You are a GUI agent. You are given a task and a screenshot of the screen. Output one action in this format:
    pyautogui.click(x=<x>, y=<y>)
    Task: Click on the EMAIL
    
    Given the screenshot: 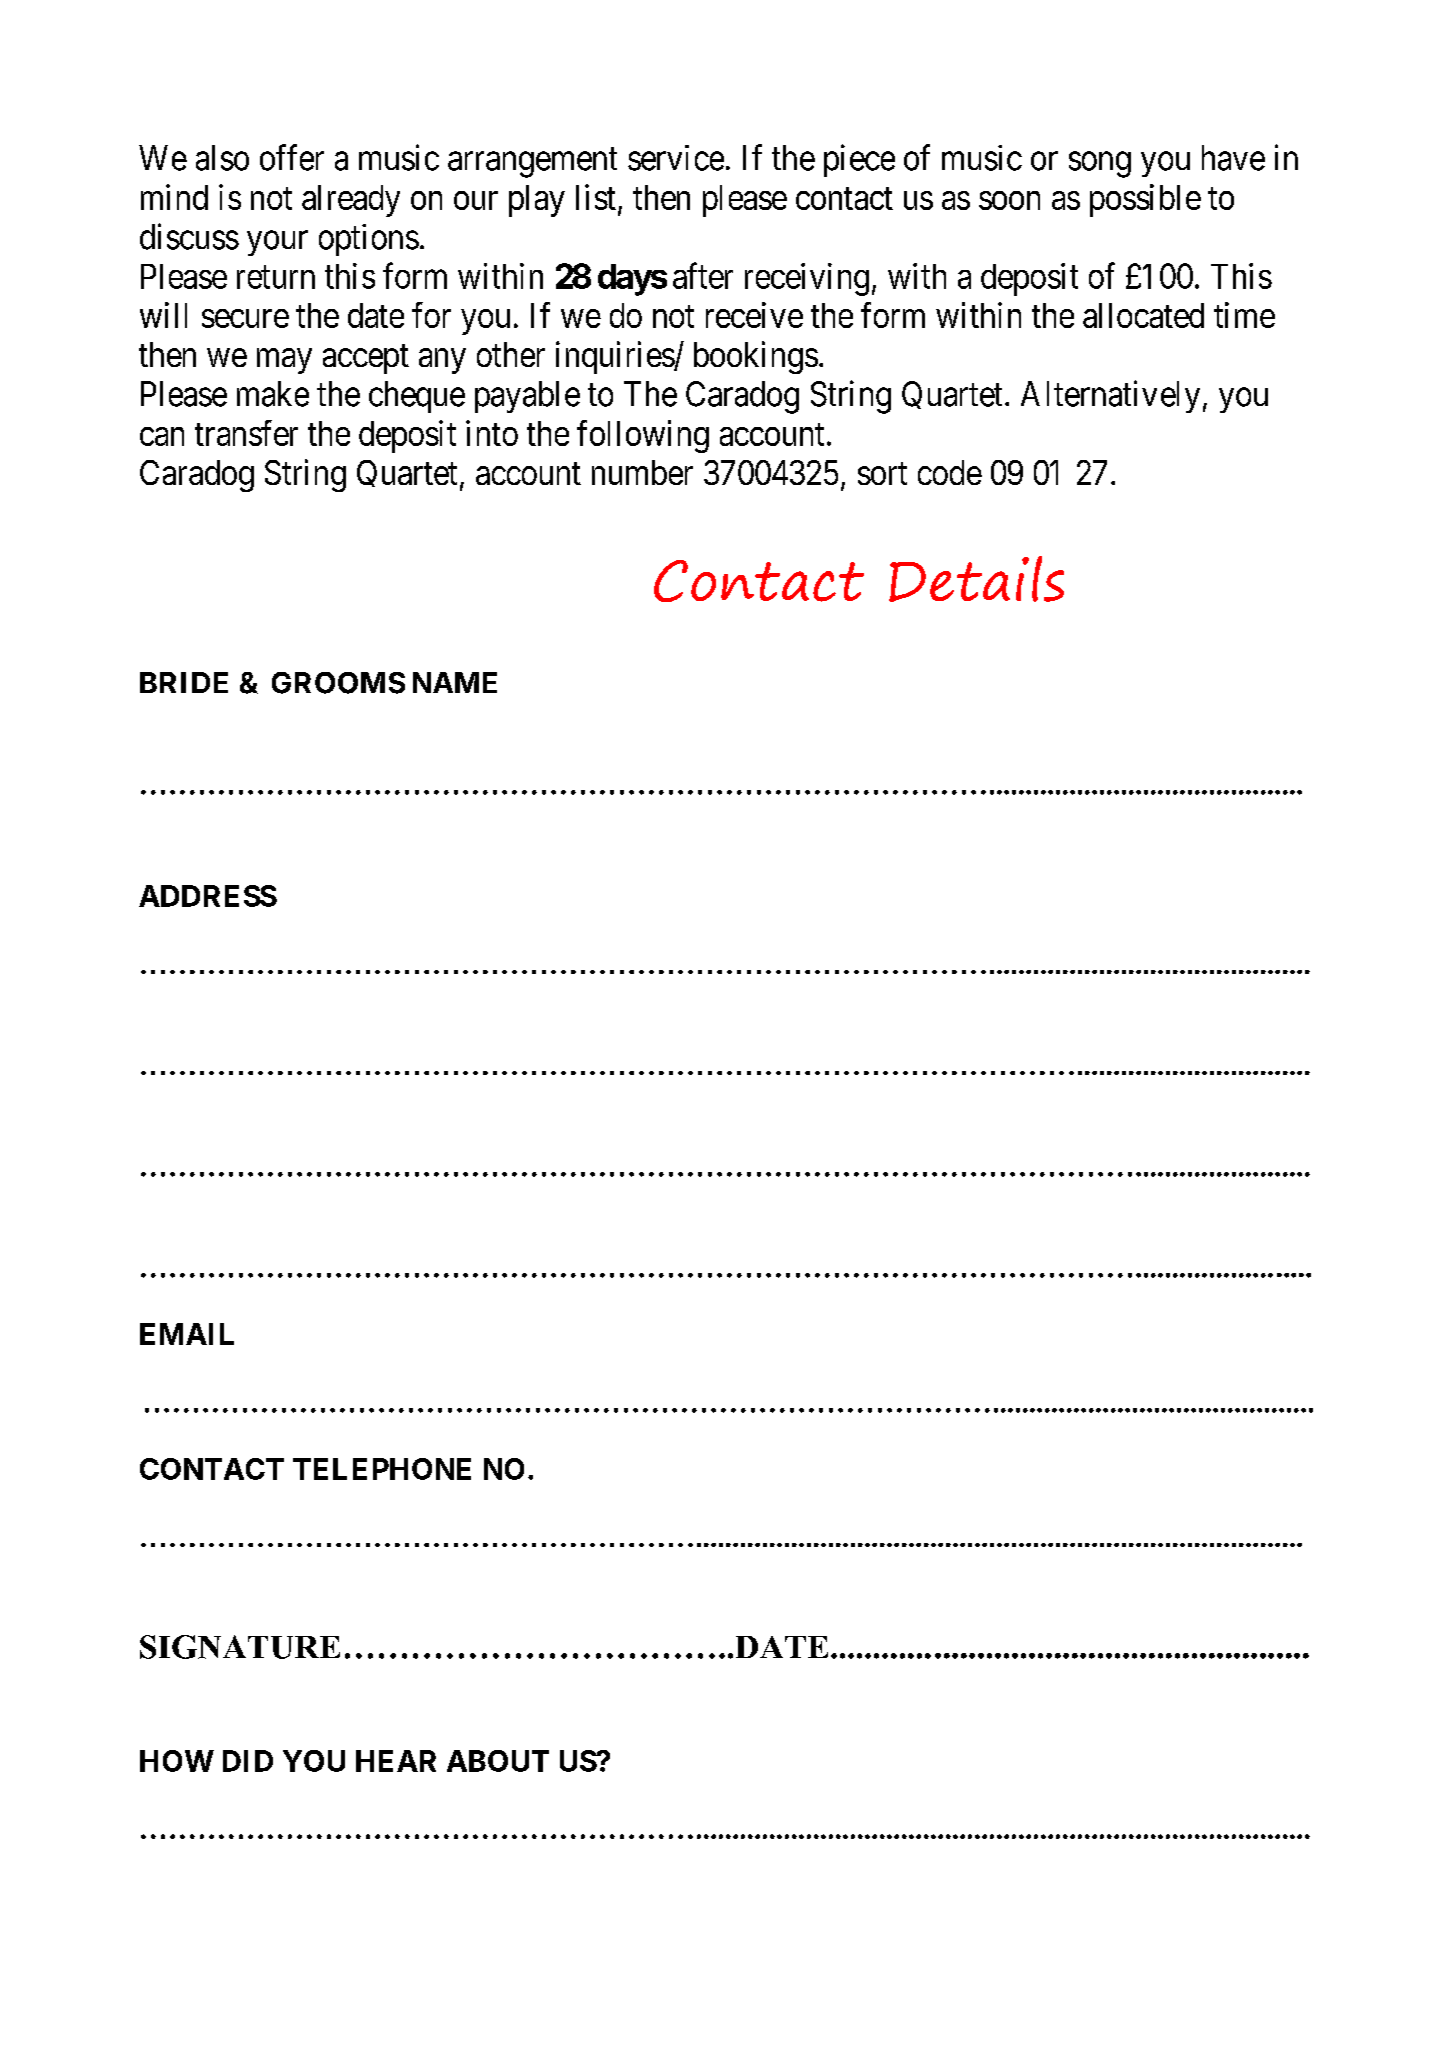 What is the action you would take?
    pyautogui.click(x=187, y=1334)
